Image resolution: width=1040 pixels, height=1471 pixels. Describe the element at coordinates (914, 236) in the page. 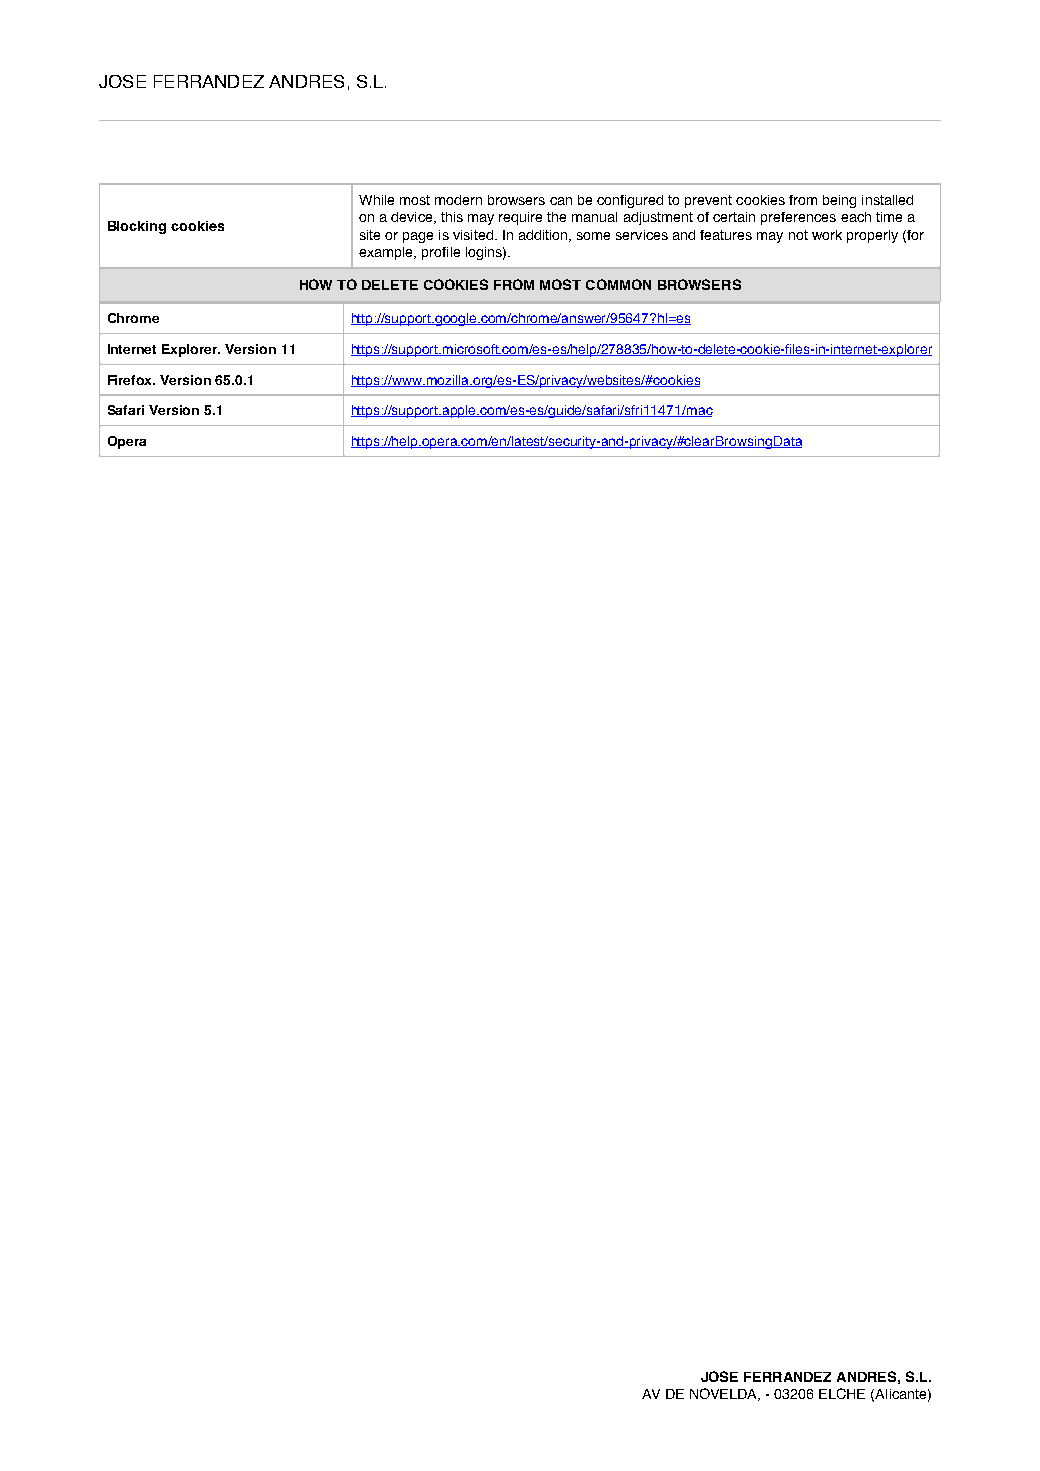

I see `for` at that location.
